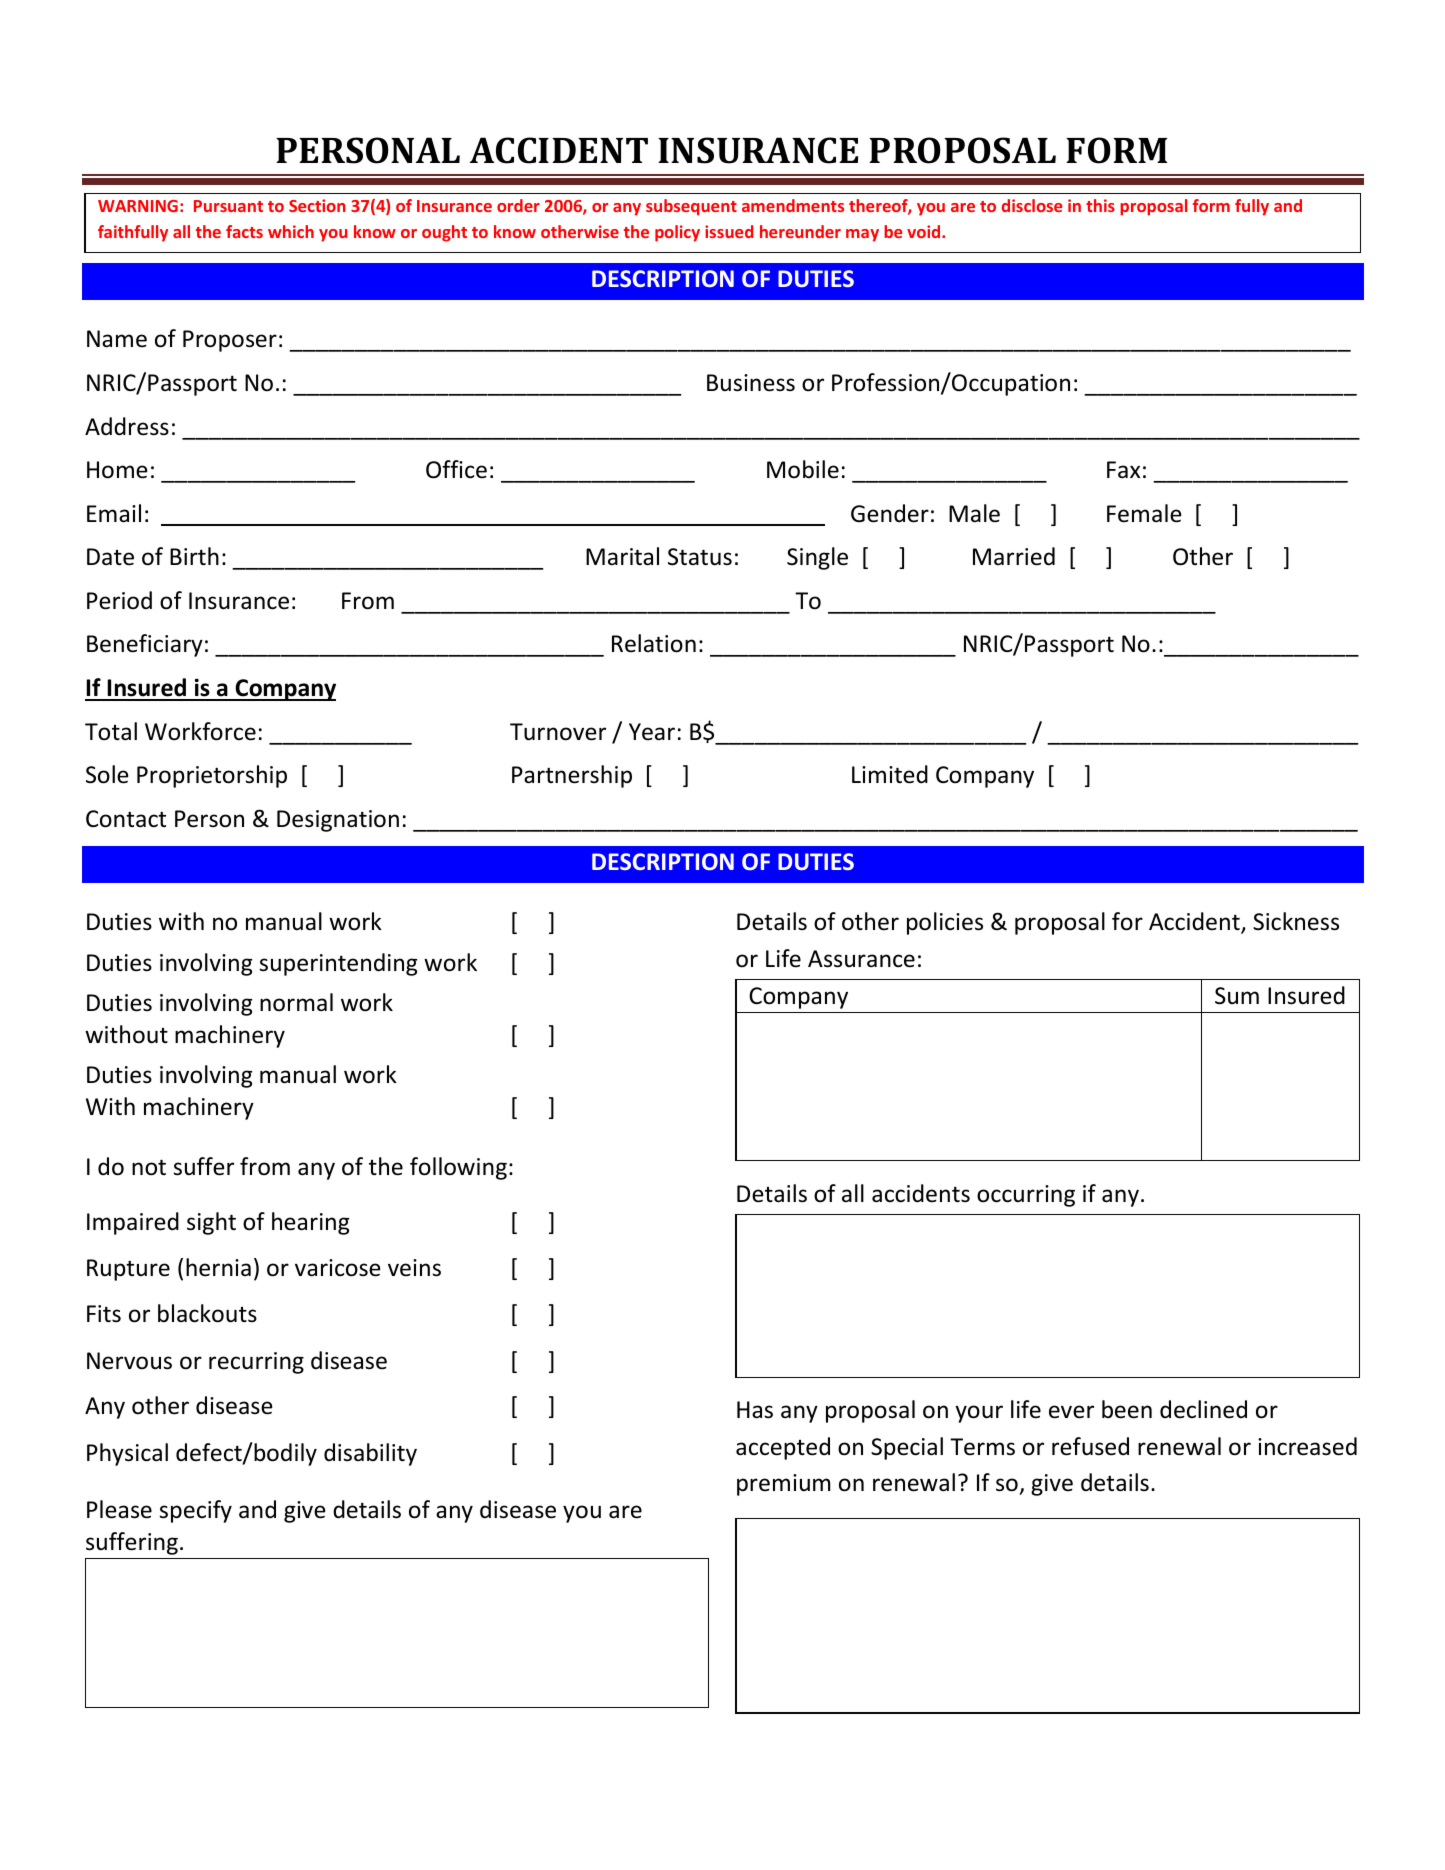 Image resolution: width=1445 pixels, height=1870 pixels. I want to click on Married, so click(1014, 556).
